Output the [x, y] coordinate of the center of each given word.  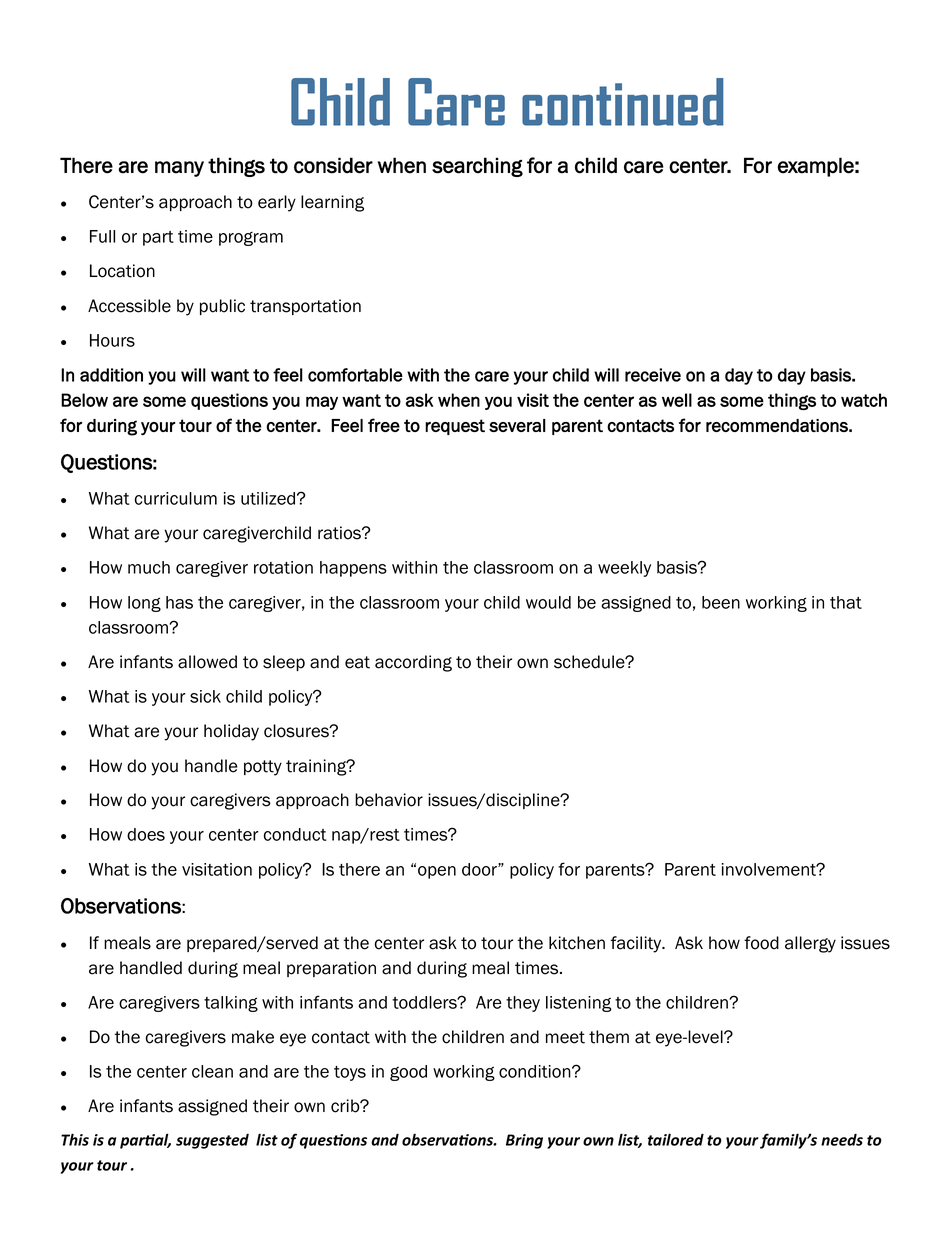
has [179, 602]
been [721, 602]
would [548, 602]
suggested [212, 1141]
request [455, 427]
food [761, 943]
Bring [524, 1141]
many [179, 169]
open [437, 872]
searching [477, 167]
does [146, 834]
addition [111, 375]
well [677, 400]
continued [623, 102]
